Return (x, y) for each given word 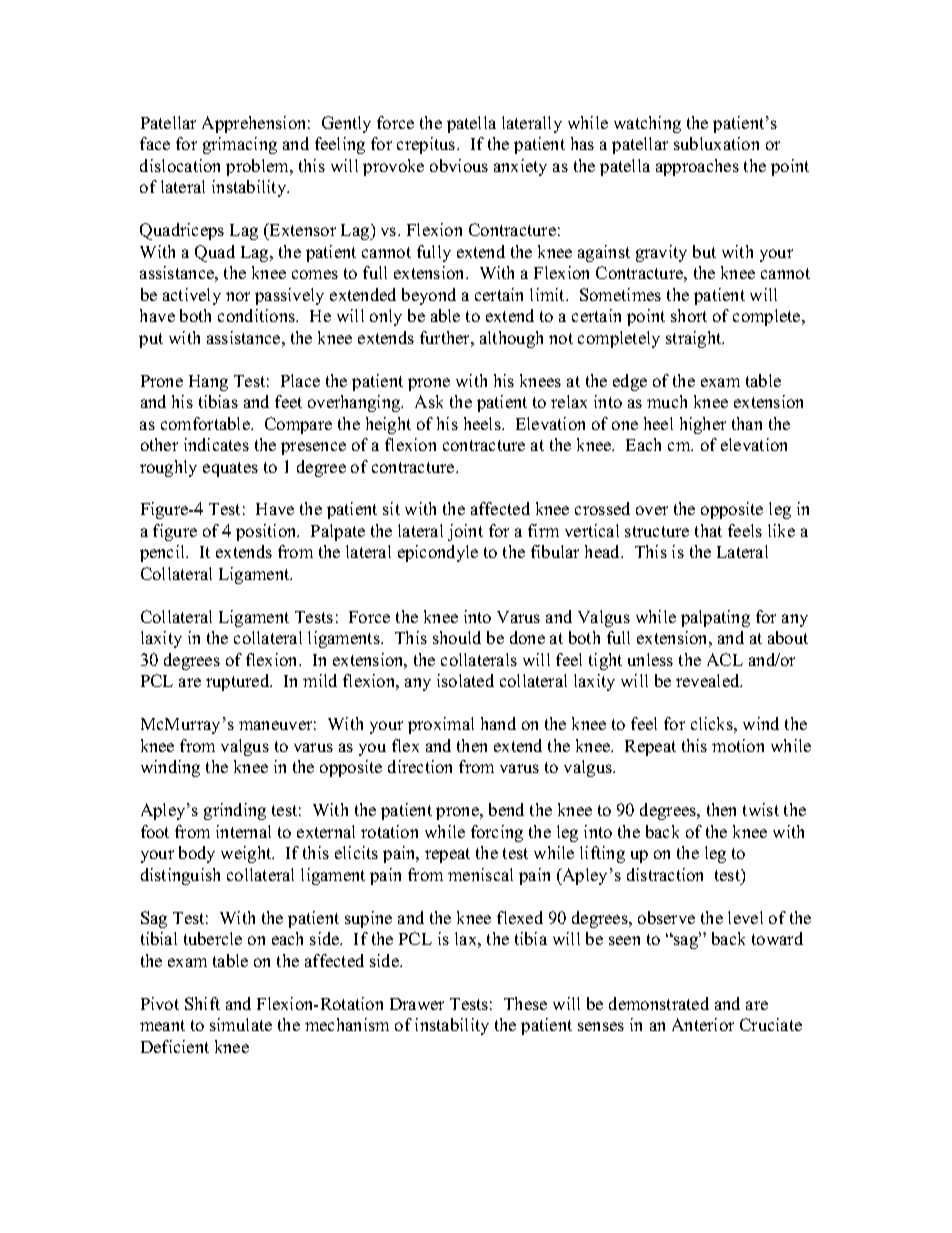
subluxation (716, 143)
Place (300, 380)
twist (761, 809)
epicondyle (438, 553)
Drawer (417, 1004)
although (511, 339)
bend (506, 809)
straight (695, 339)
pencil (164, 553)
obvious (459, 165)
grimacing (240, 145)
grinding (235, 811)
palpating (715, 618)
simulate (241, 1024)
